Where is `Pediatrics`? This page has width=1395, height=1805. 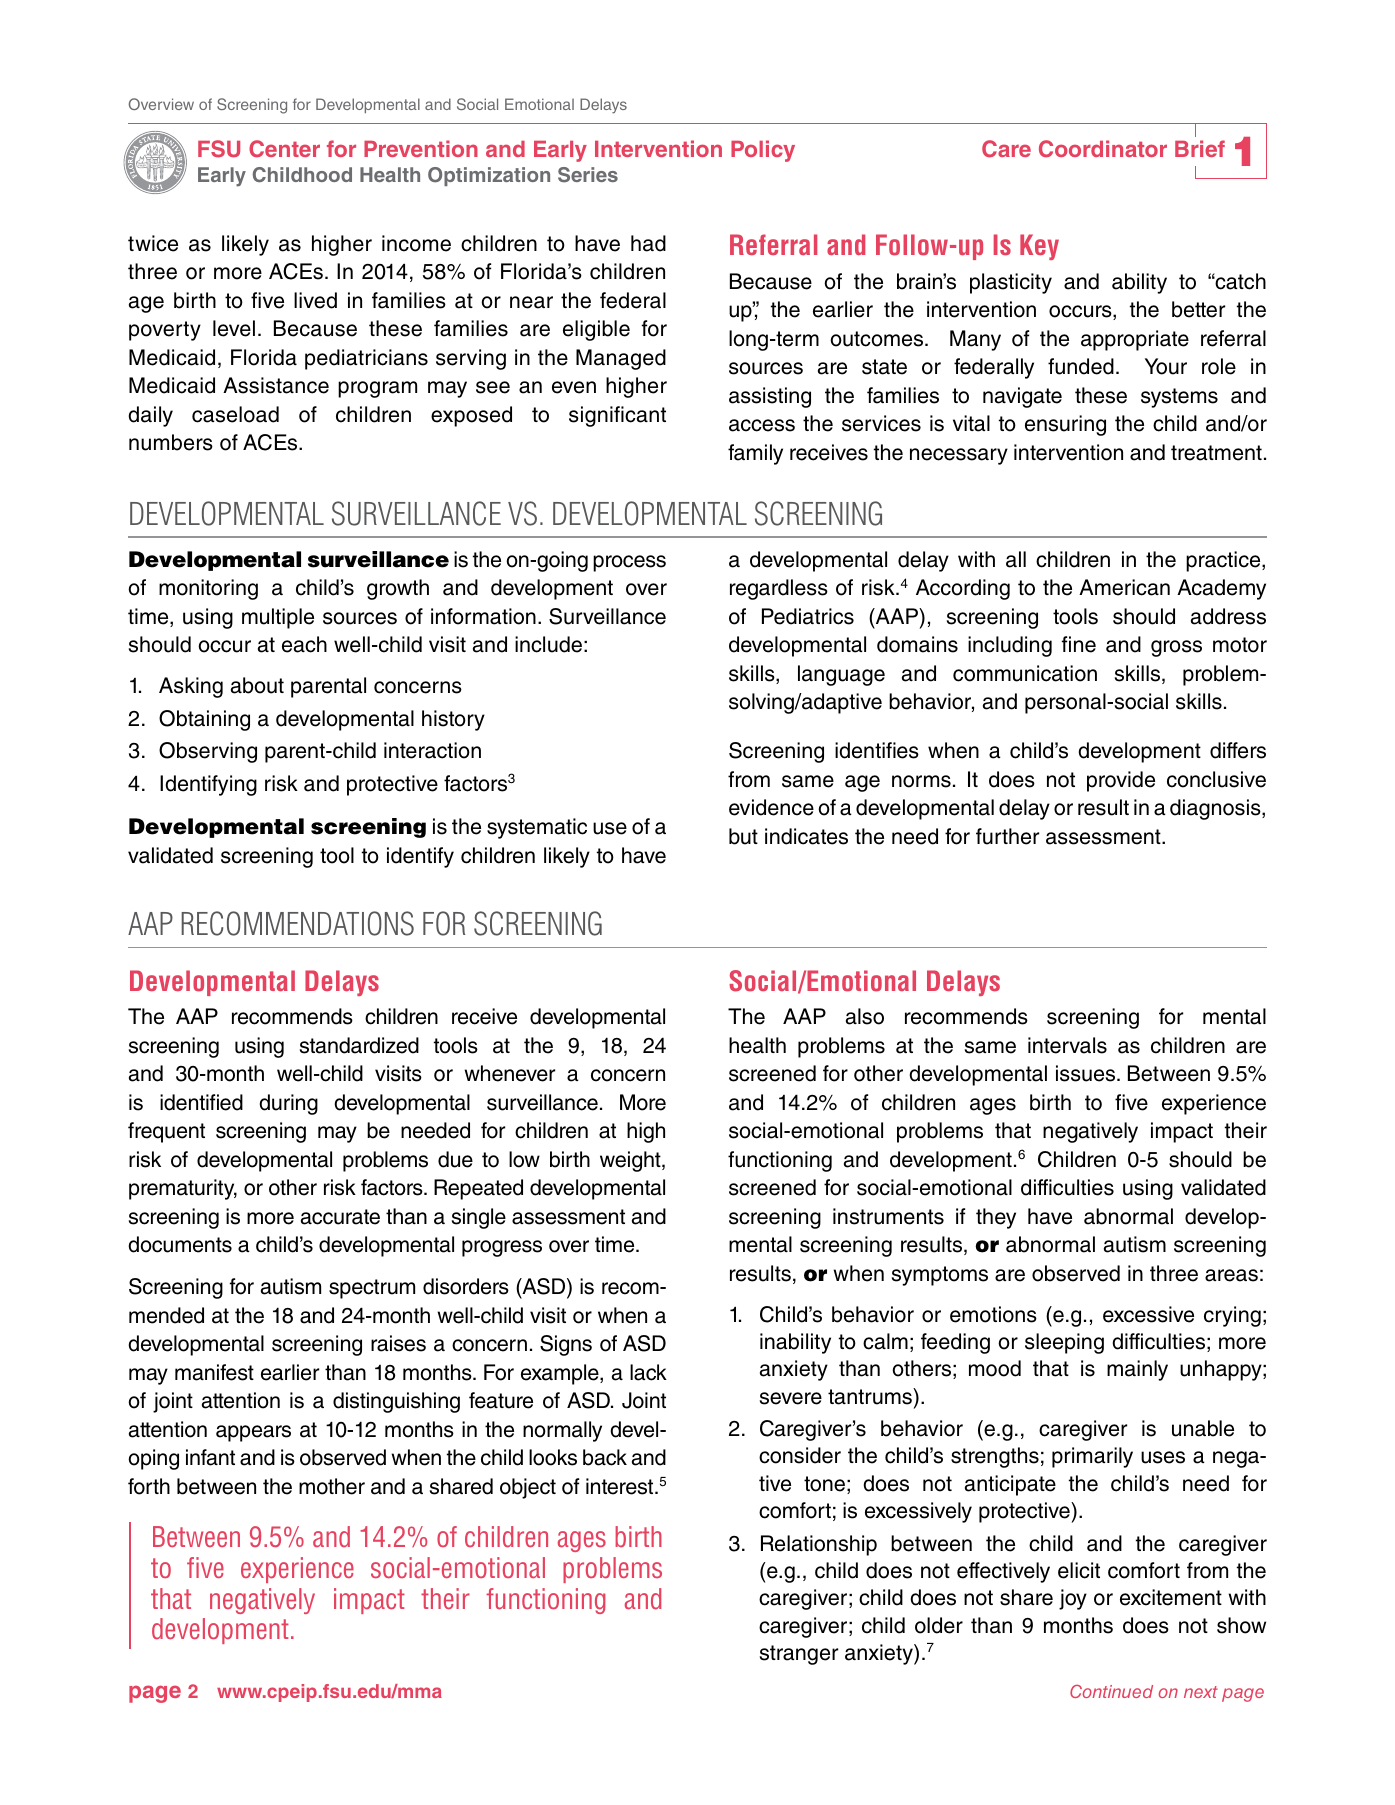
Pediatrics is located at coordinates (808, 616).
